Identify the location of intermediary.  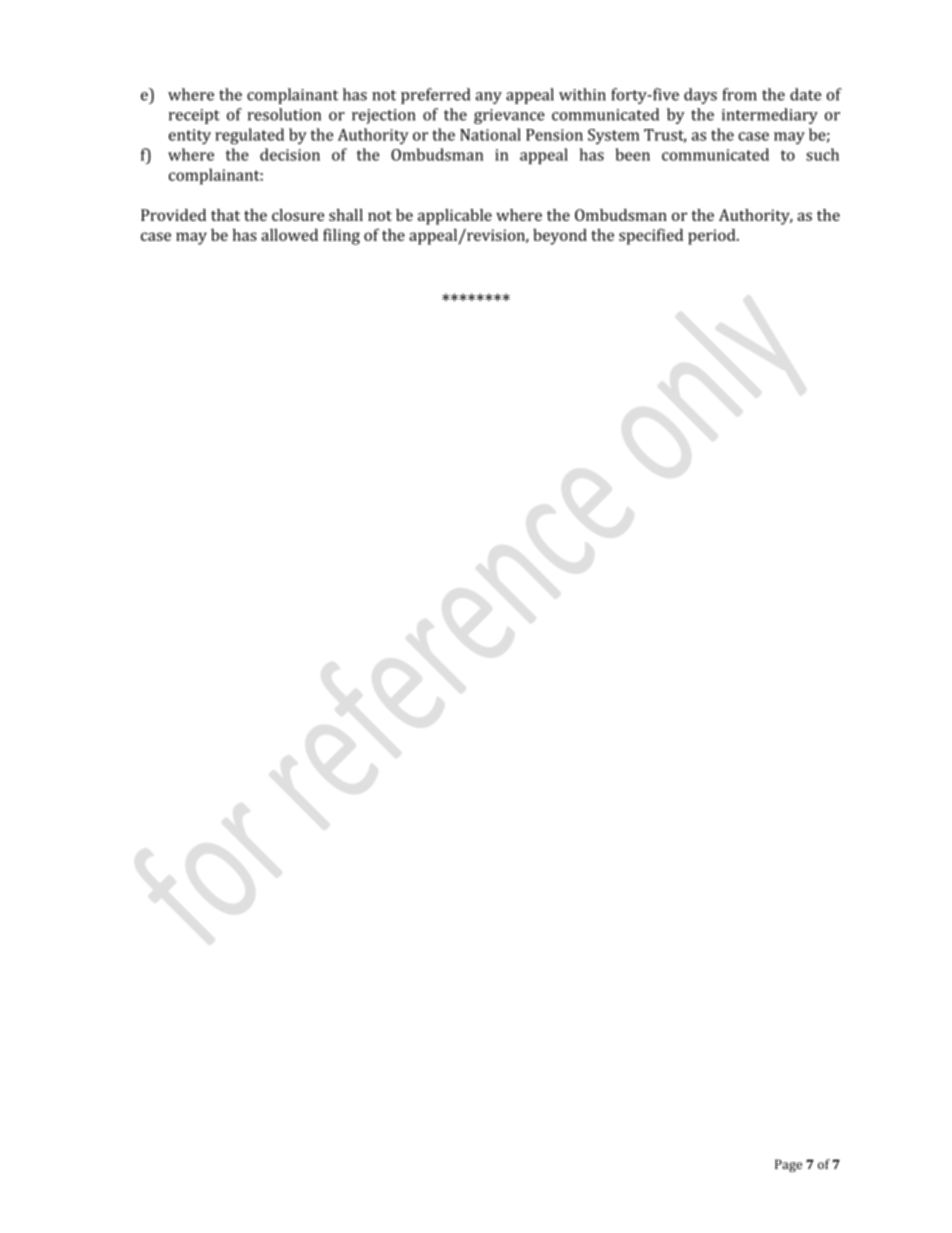
(770, 116).
